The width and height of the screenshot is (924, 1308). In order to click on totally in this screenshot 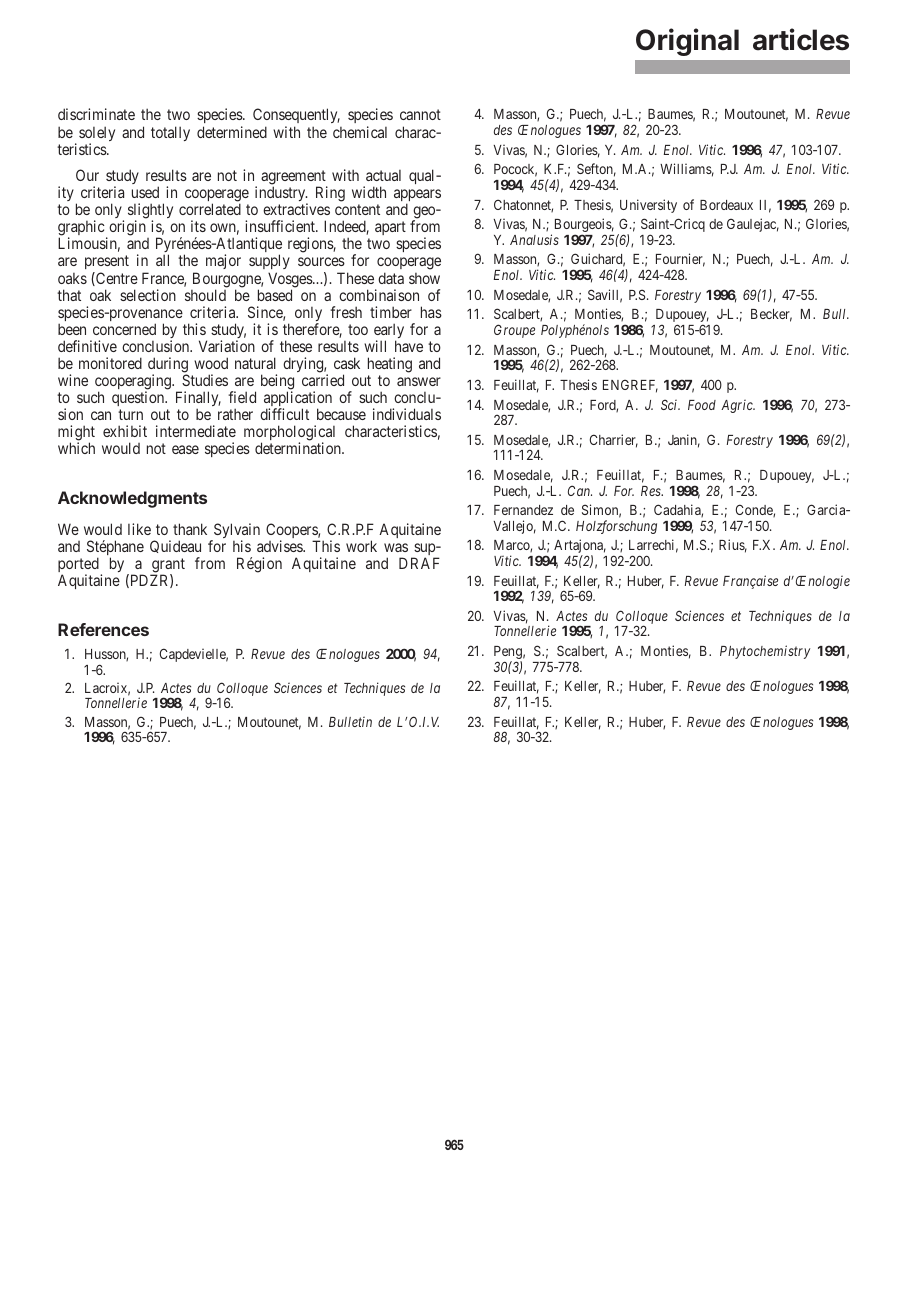, I will do `click(170, 133)`.
